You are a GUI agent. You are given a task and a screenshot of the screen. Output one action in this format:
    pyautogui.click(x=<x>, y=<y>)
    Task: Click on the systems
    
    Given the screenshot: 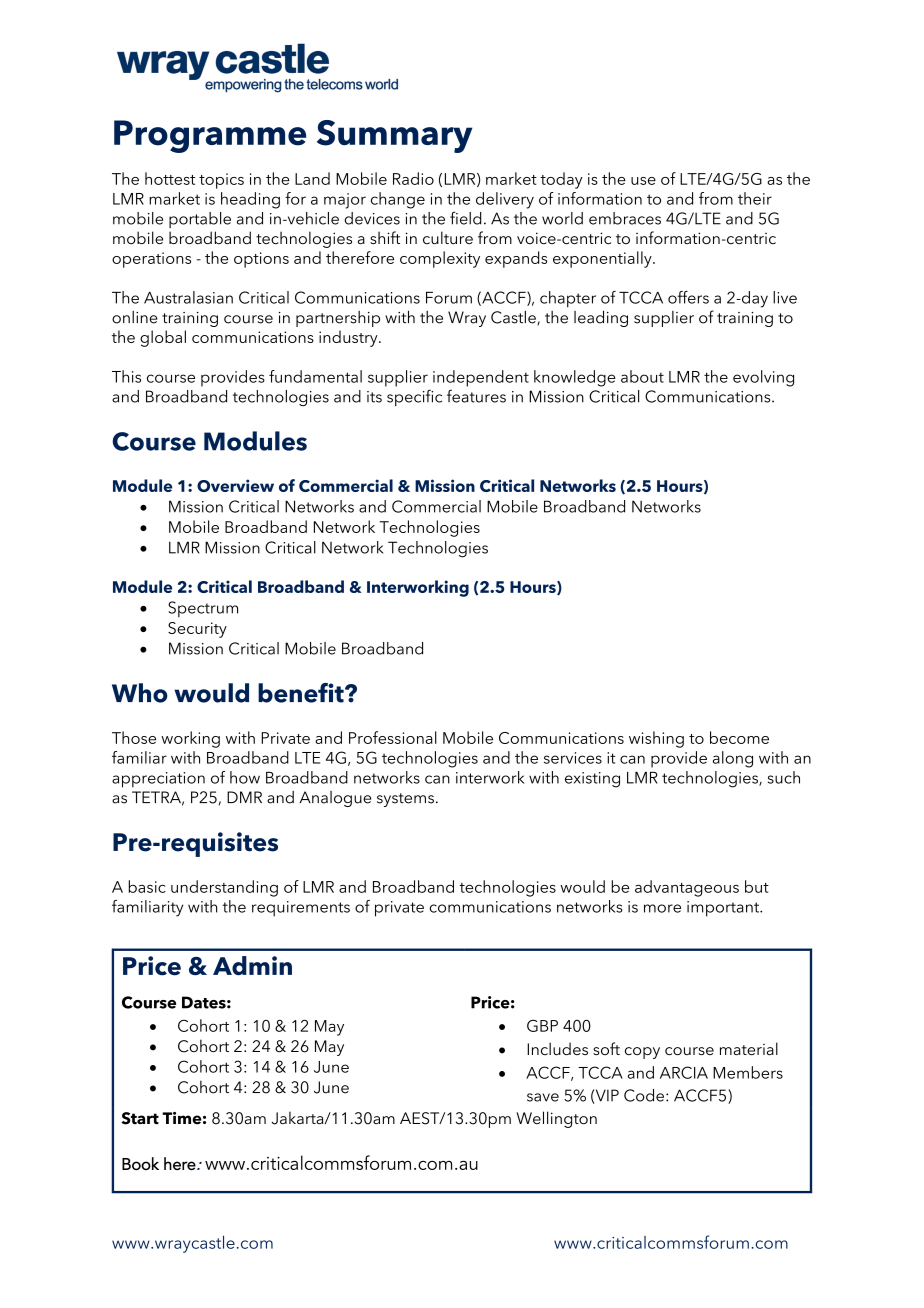 What is the action you would take?
    pyautogui.click(x=405, y=800)
